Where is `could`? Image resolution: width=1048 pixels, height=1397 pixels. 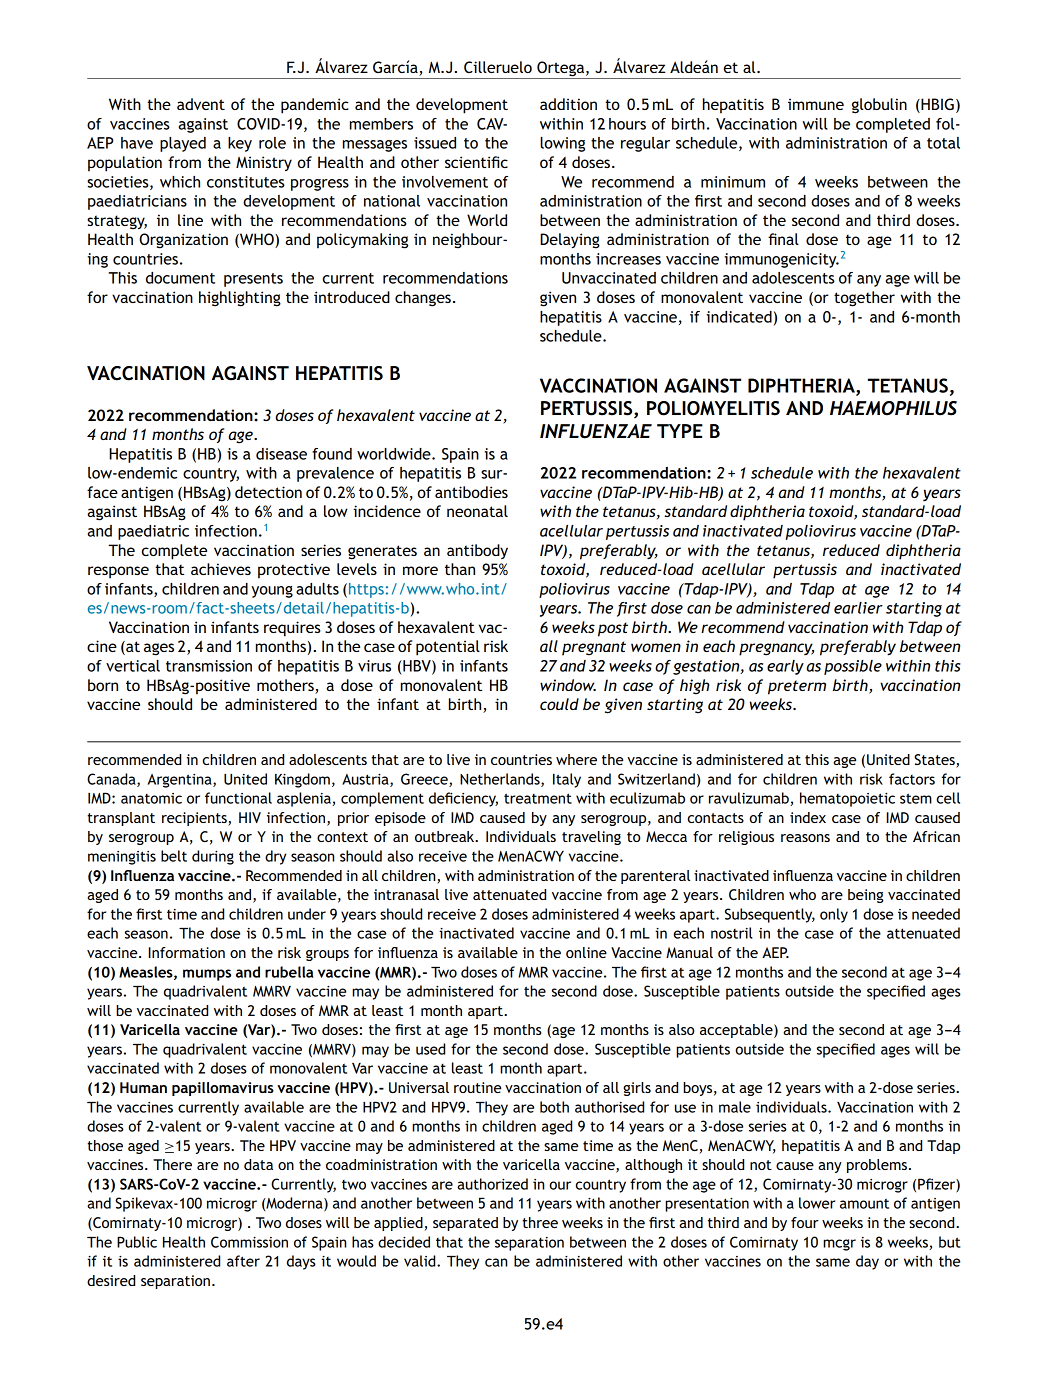
could is located at coordinates (559, 704).
